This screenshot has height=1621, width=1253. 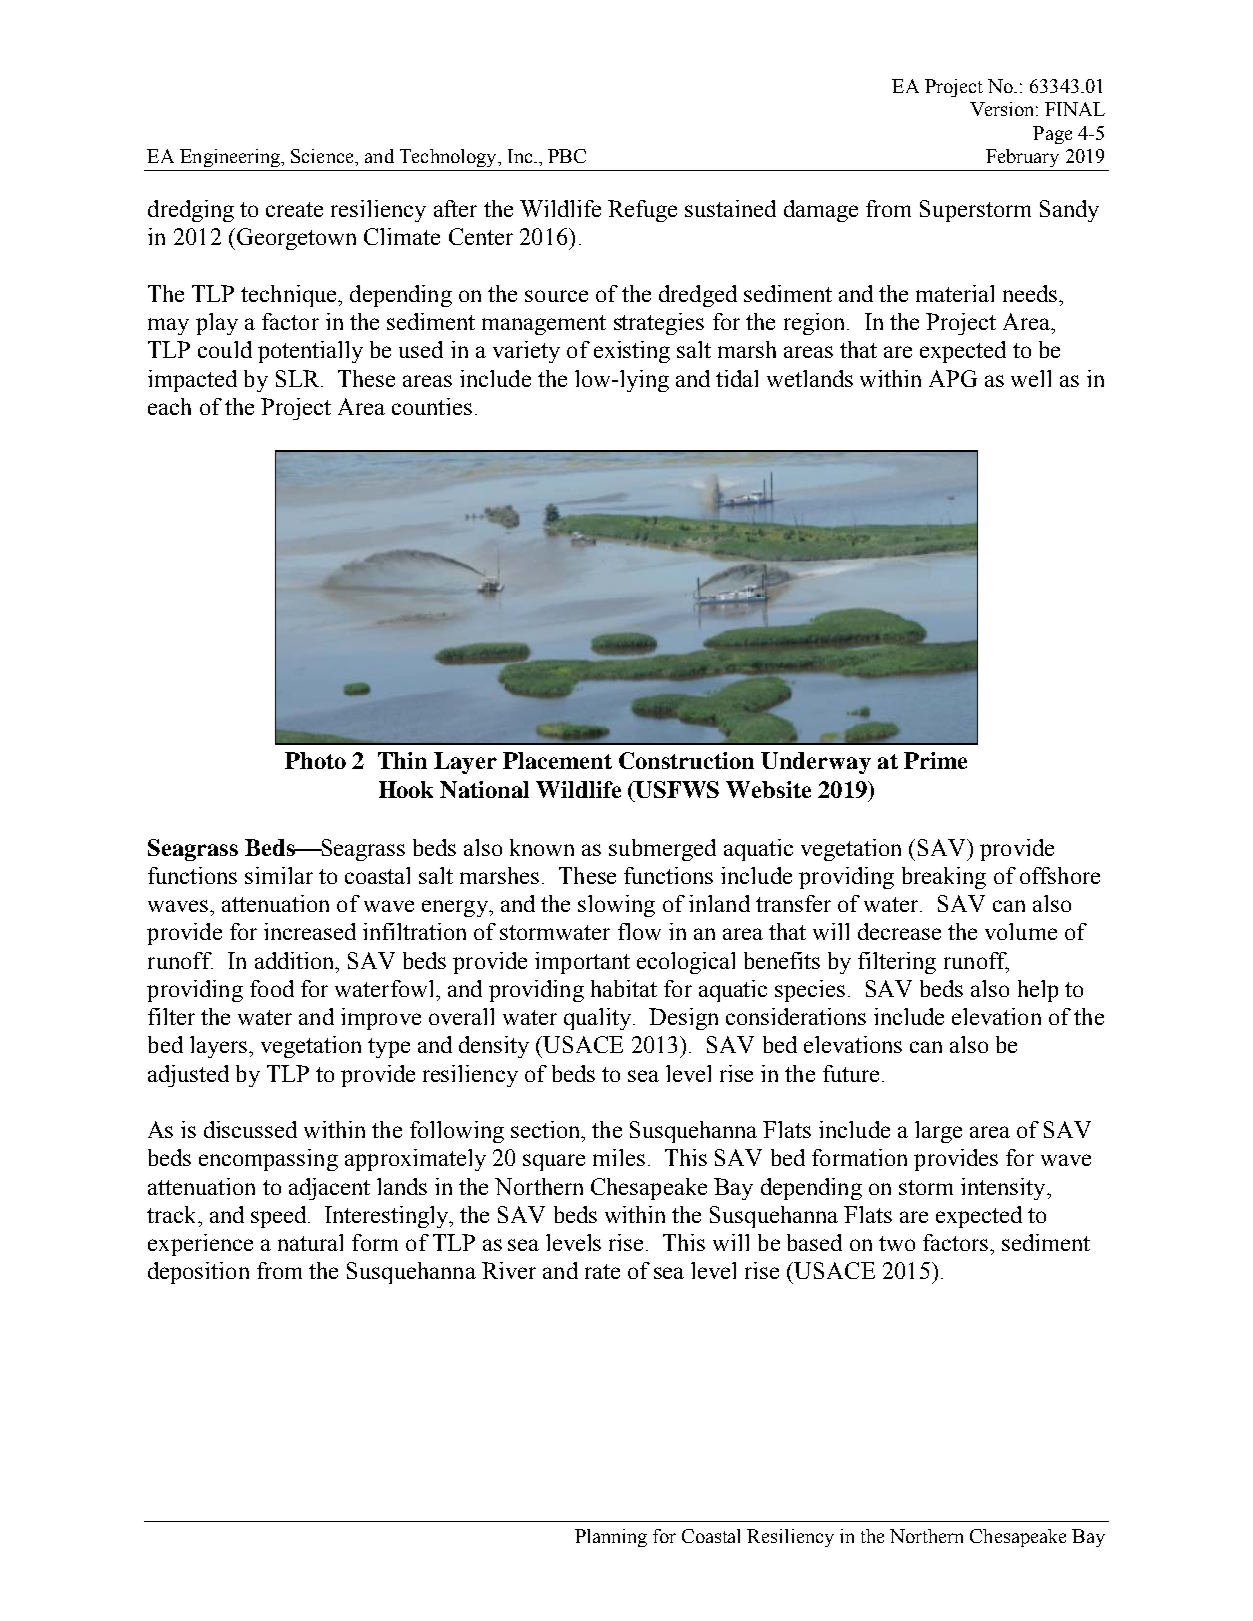 I want to click on Science, so click(x=323, y=156).
